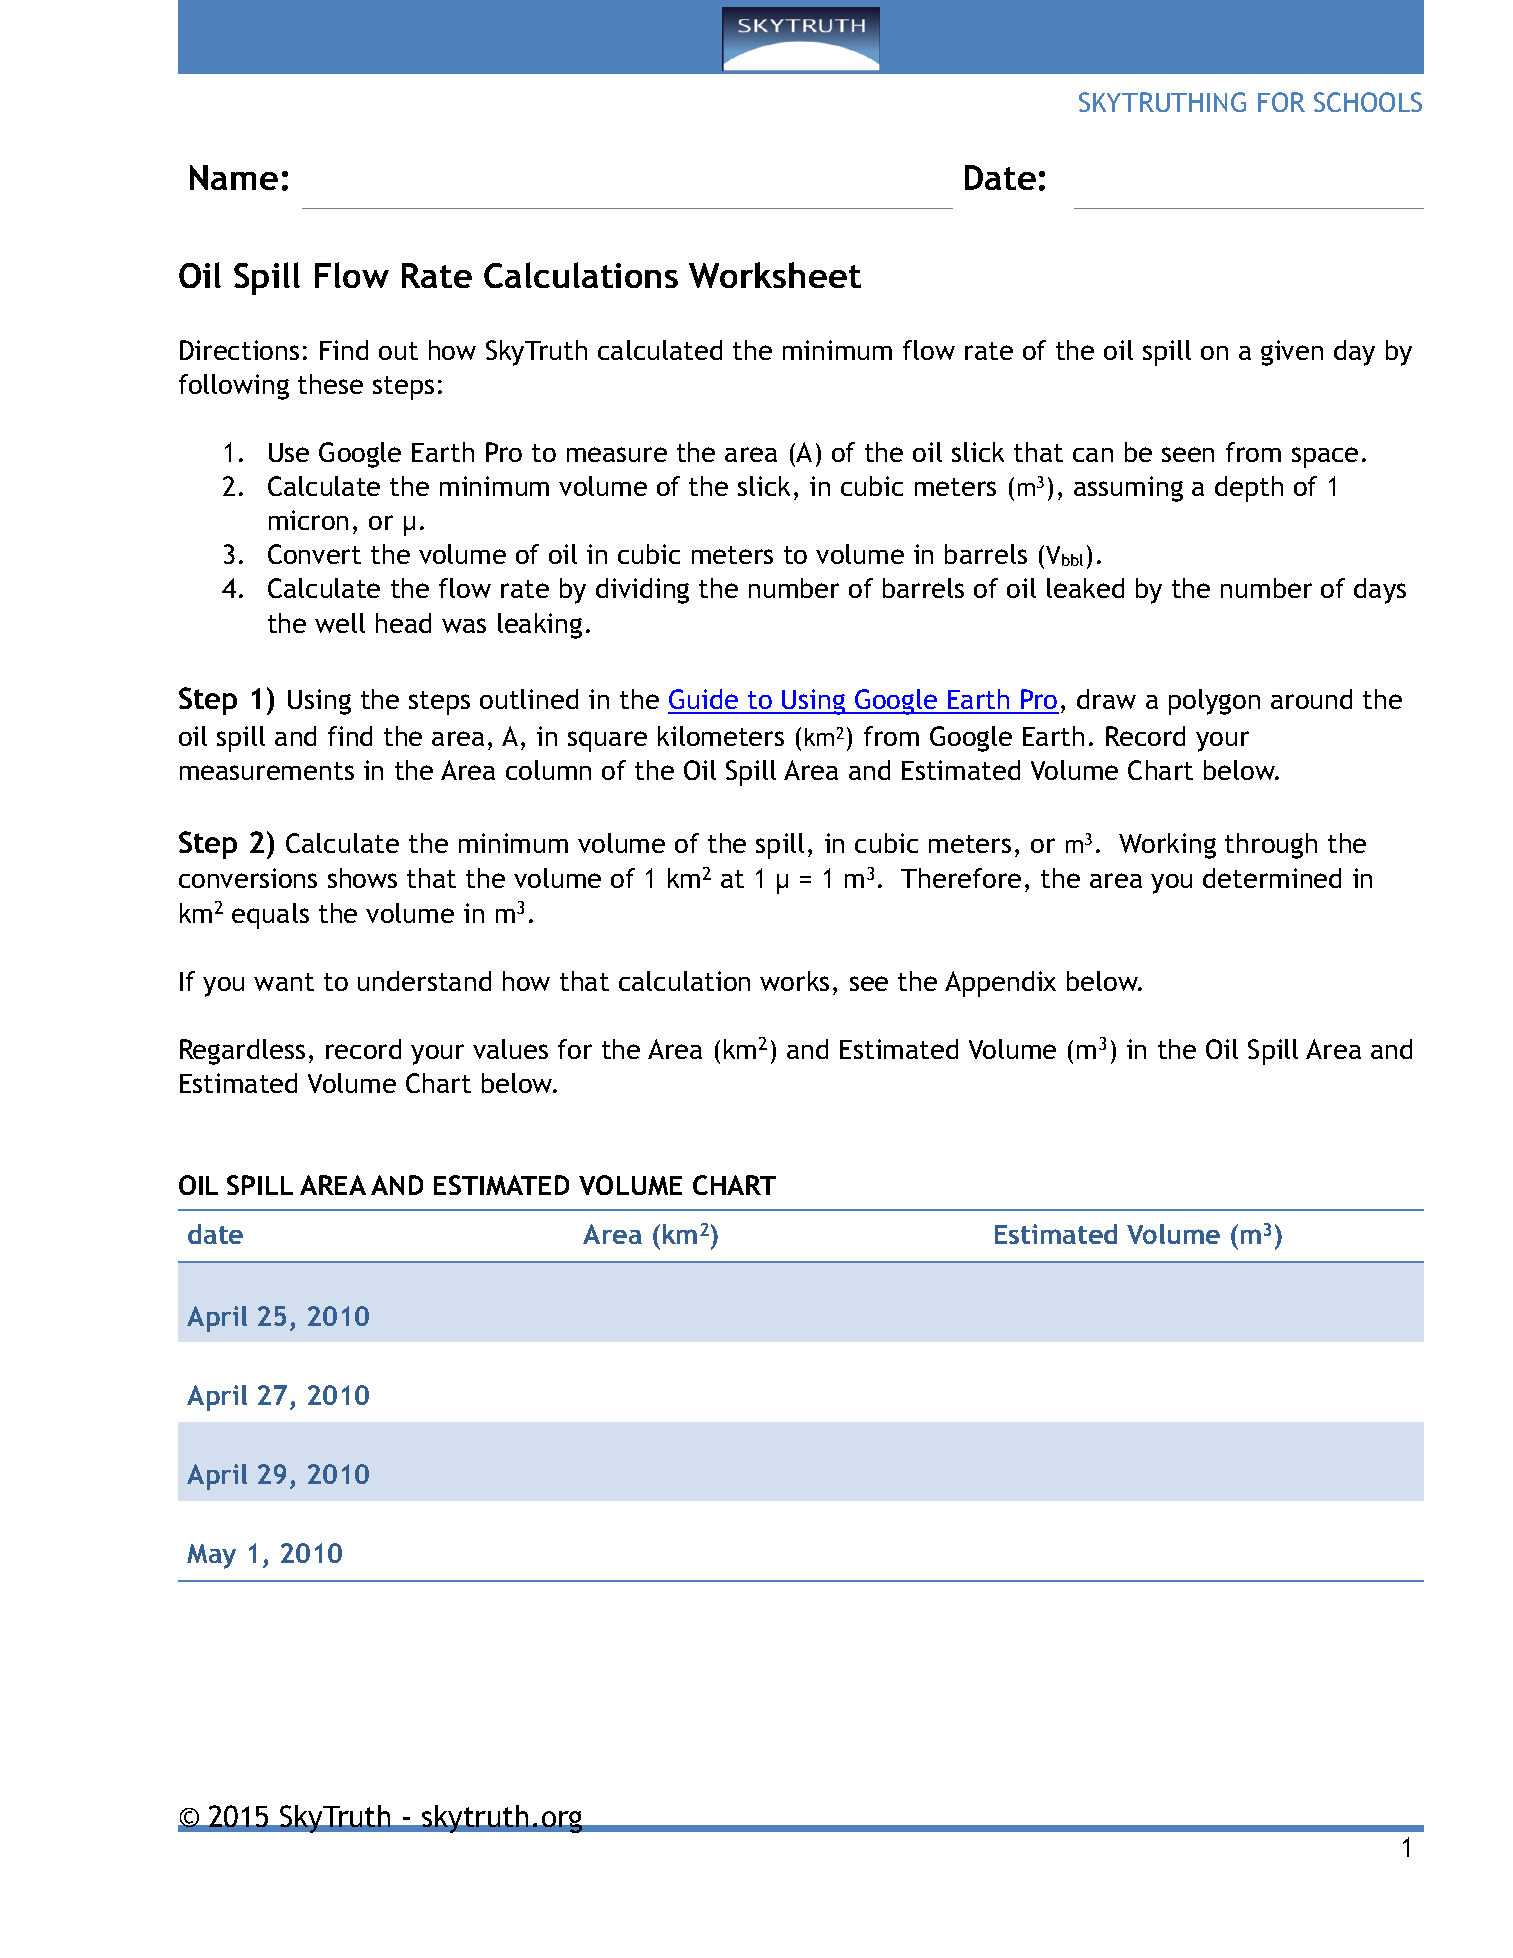 The image size is (1513, 1958). I want to click on given, so click(1292, 353).
